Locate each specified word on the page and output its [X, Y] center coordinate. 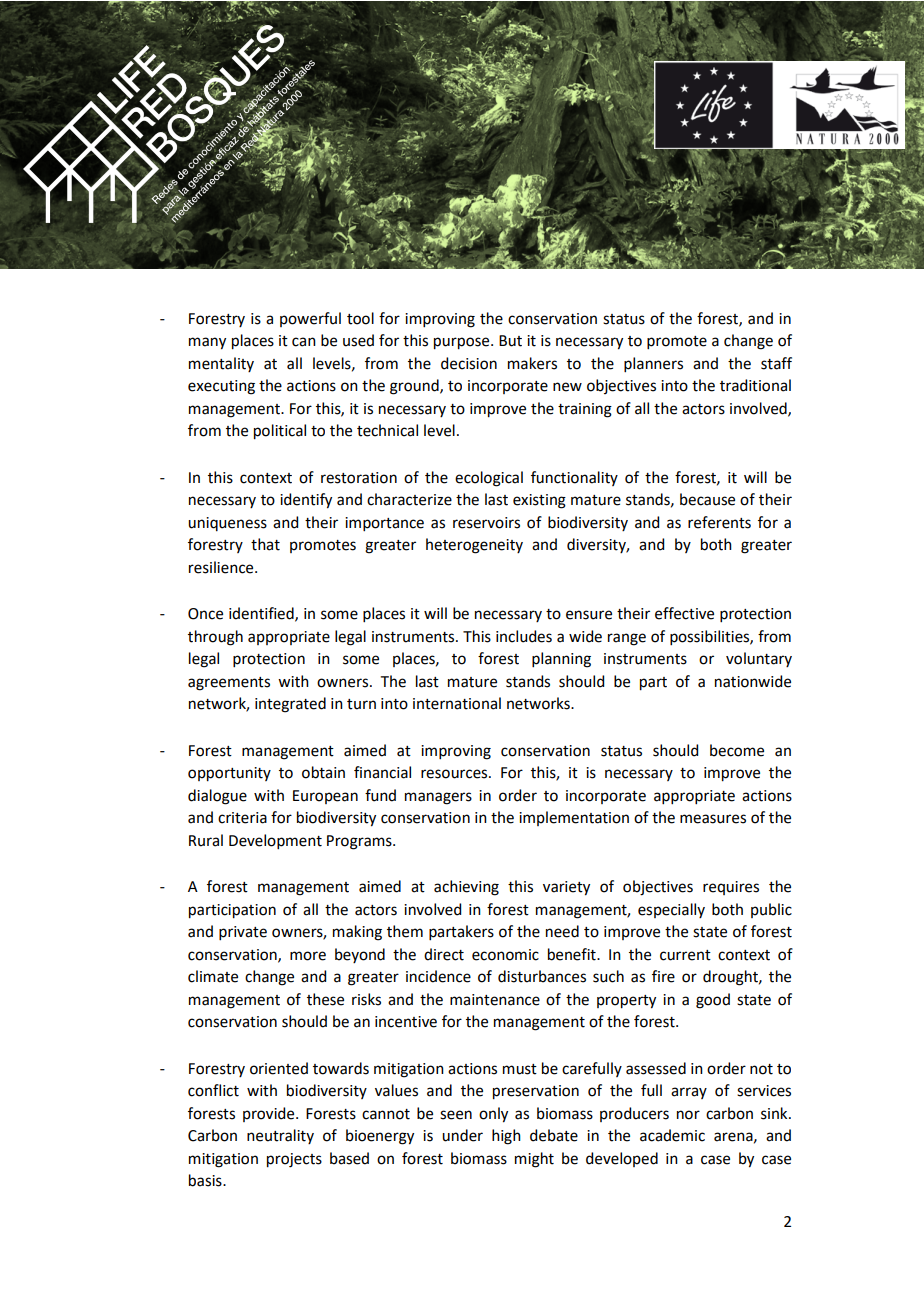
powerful [310, 319]
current [685, 955]
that [265, 544]
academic [672, 1135]
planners [653, 364]
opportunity [229, 774]
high [506, 1137]
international [457, 703]
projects [294, 1160]
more [308, 956]
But [510, 341]
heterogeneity [474, 546]
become [737, 750]
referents [719, 522]
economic [505, 955]
